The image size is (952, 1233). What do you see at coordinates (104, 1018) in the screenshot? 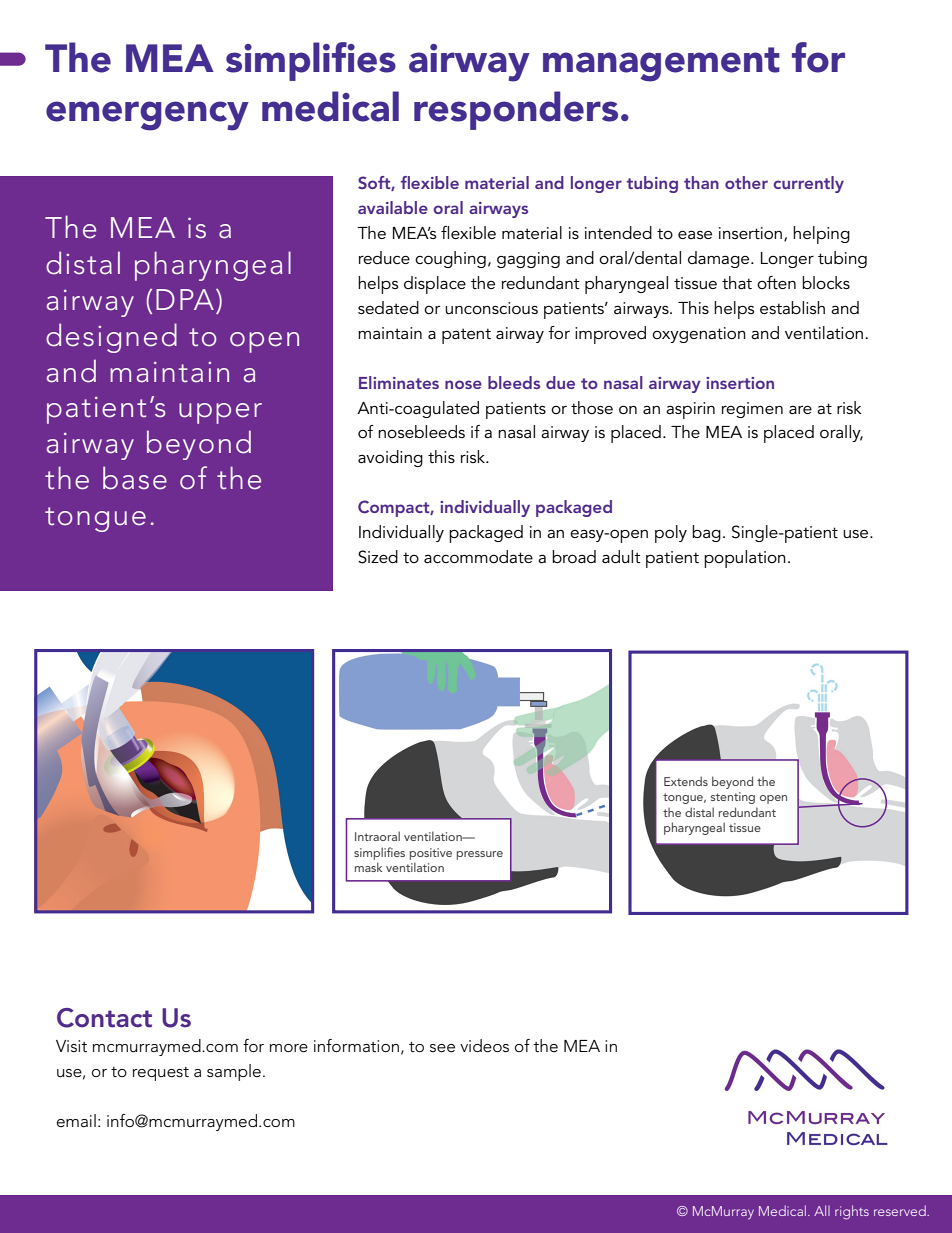
I see `Contact` at bounding box center [104, 1018].
